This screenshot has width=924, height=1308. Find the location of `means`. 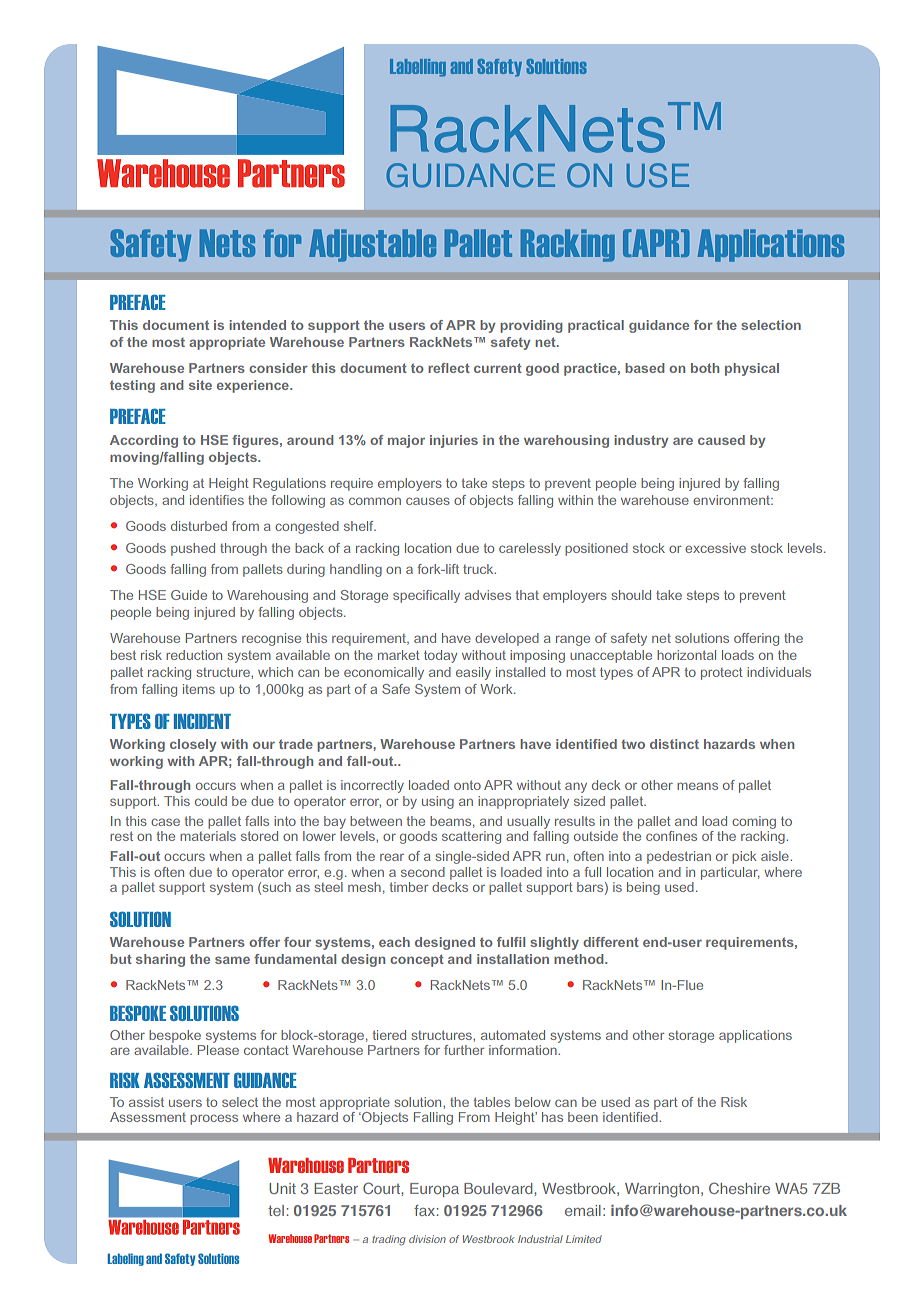

means is located at coordinates (697, 786).
